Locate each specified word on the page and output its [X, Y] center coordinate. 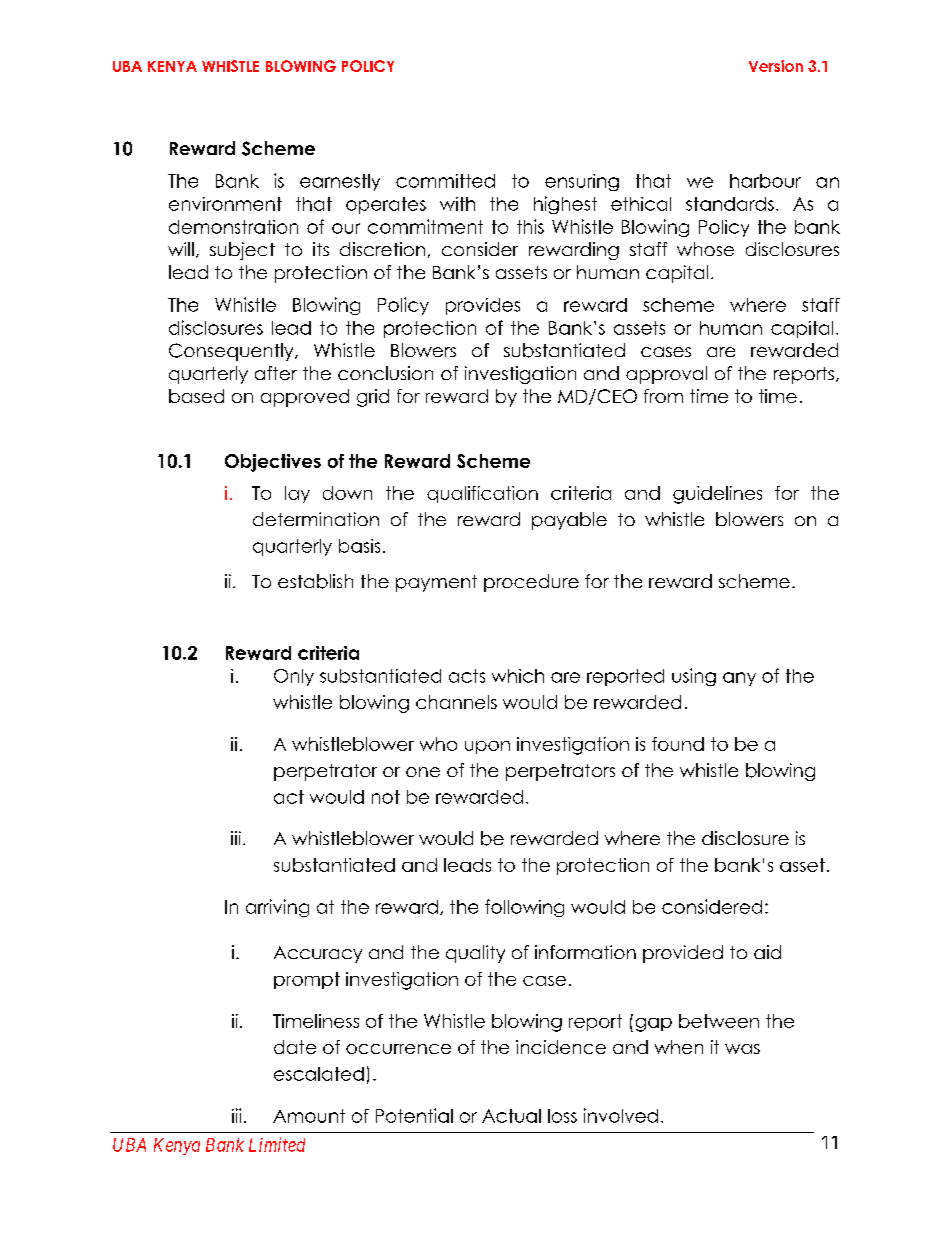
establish [315, 581]
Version [776, 66]
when [679, 1047]
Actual [511, 1116]
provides [483, 306]
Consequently [232, 352]
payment [436, 583]
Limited [277, 1144]
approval [666, 375]
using [694, 677]
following [524, 908]
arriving [277, 908]
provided [683, 954]
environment [225, 204]
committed [445, 181]
